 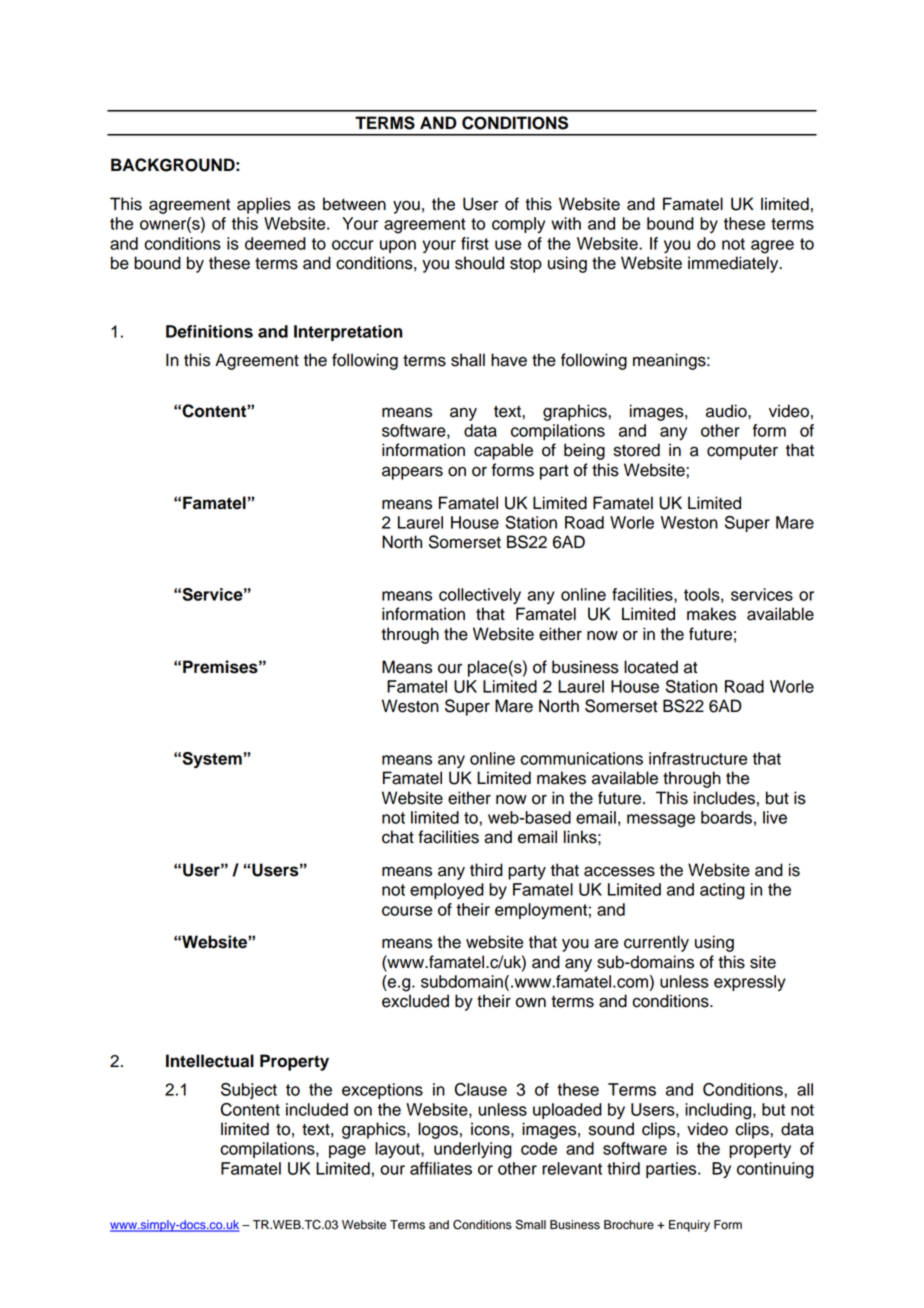 What do you see at coordinates (582, 758) in the image?
I see `communications` at bounding box center [582, 758].
